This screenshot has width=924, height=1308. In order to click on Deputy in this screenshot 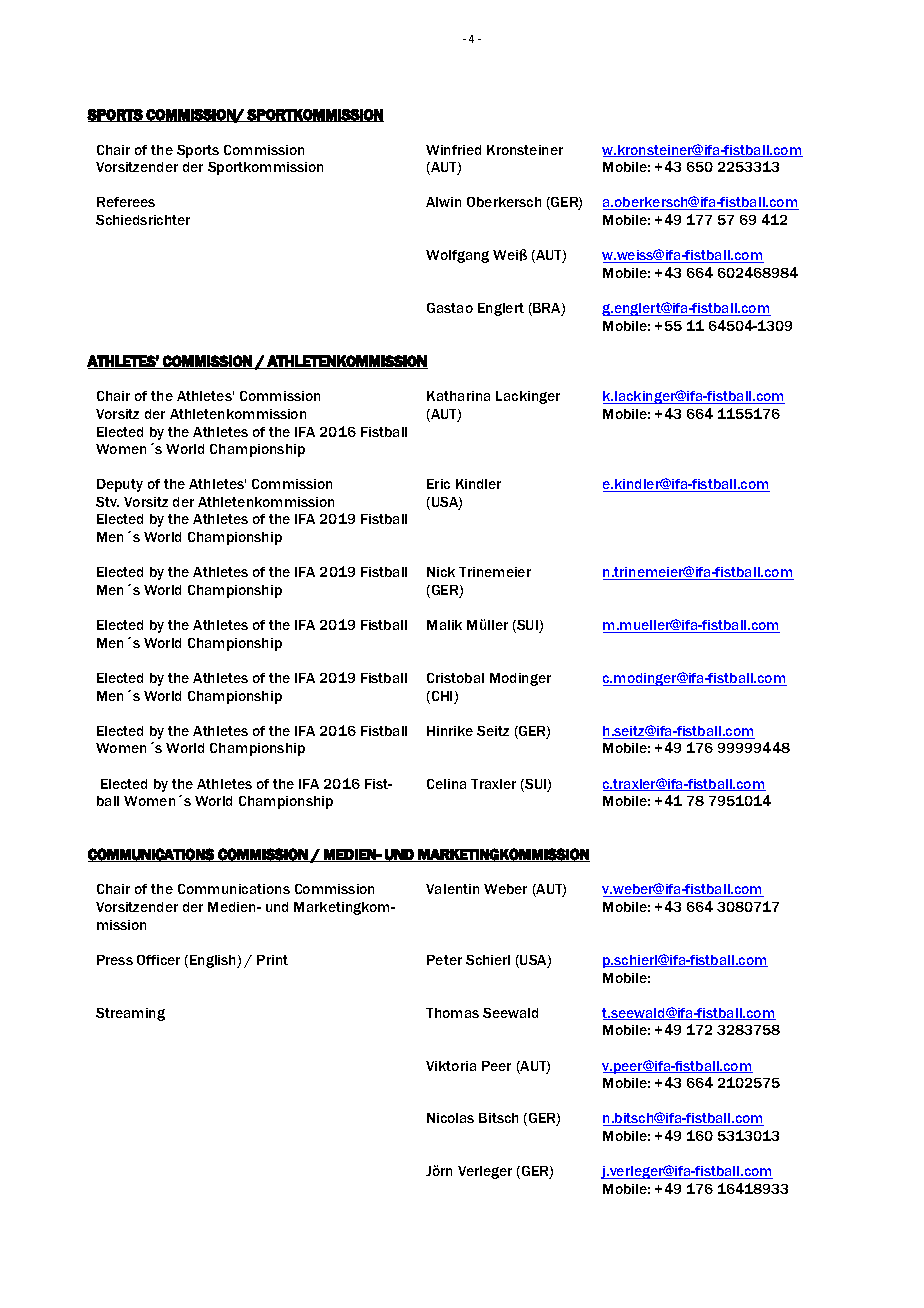, I will do `click(120, 485)`.
